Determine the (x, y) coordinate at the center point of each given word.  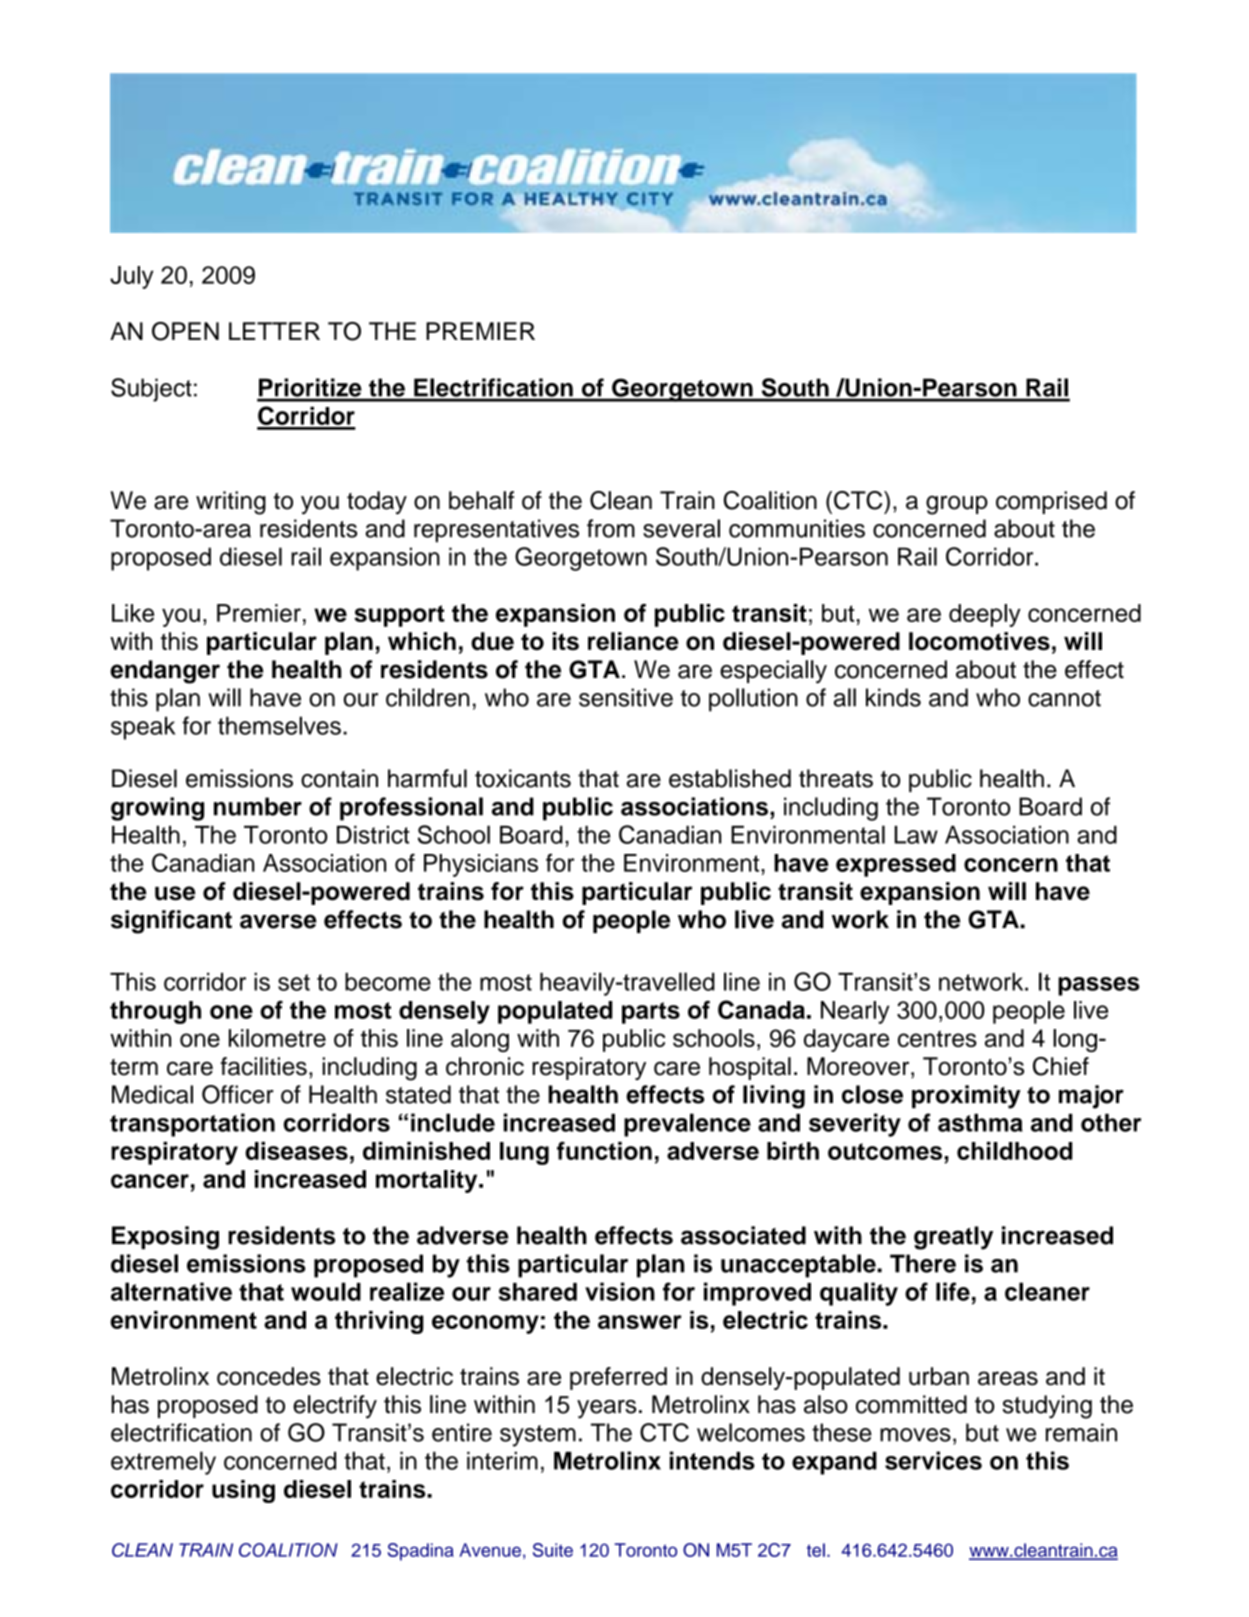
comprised (1051, 502)
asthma (980, 1123)
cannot (1064, 698)
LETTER (274, 331)
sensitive (626, 697)
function (604, 1150)
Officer (238, 1094)
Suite (553, 1550)
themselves (279, 725)
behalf (481, 500)
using (243, 1491)
